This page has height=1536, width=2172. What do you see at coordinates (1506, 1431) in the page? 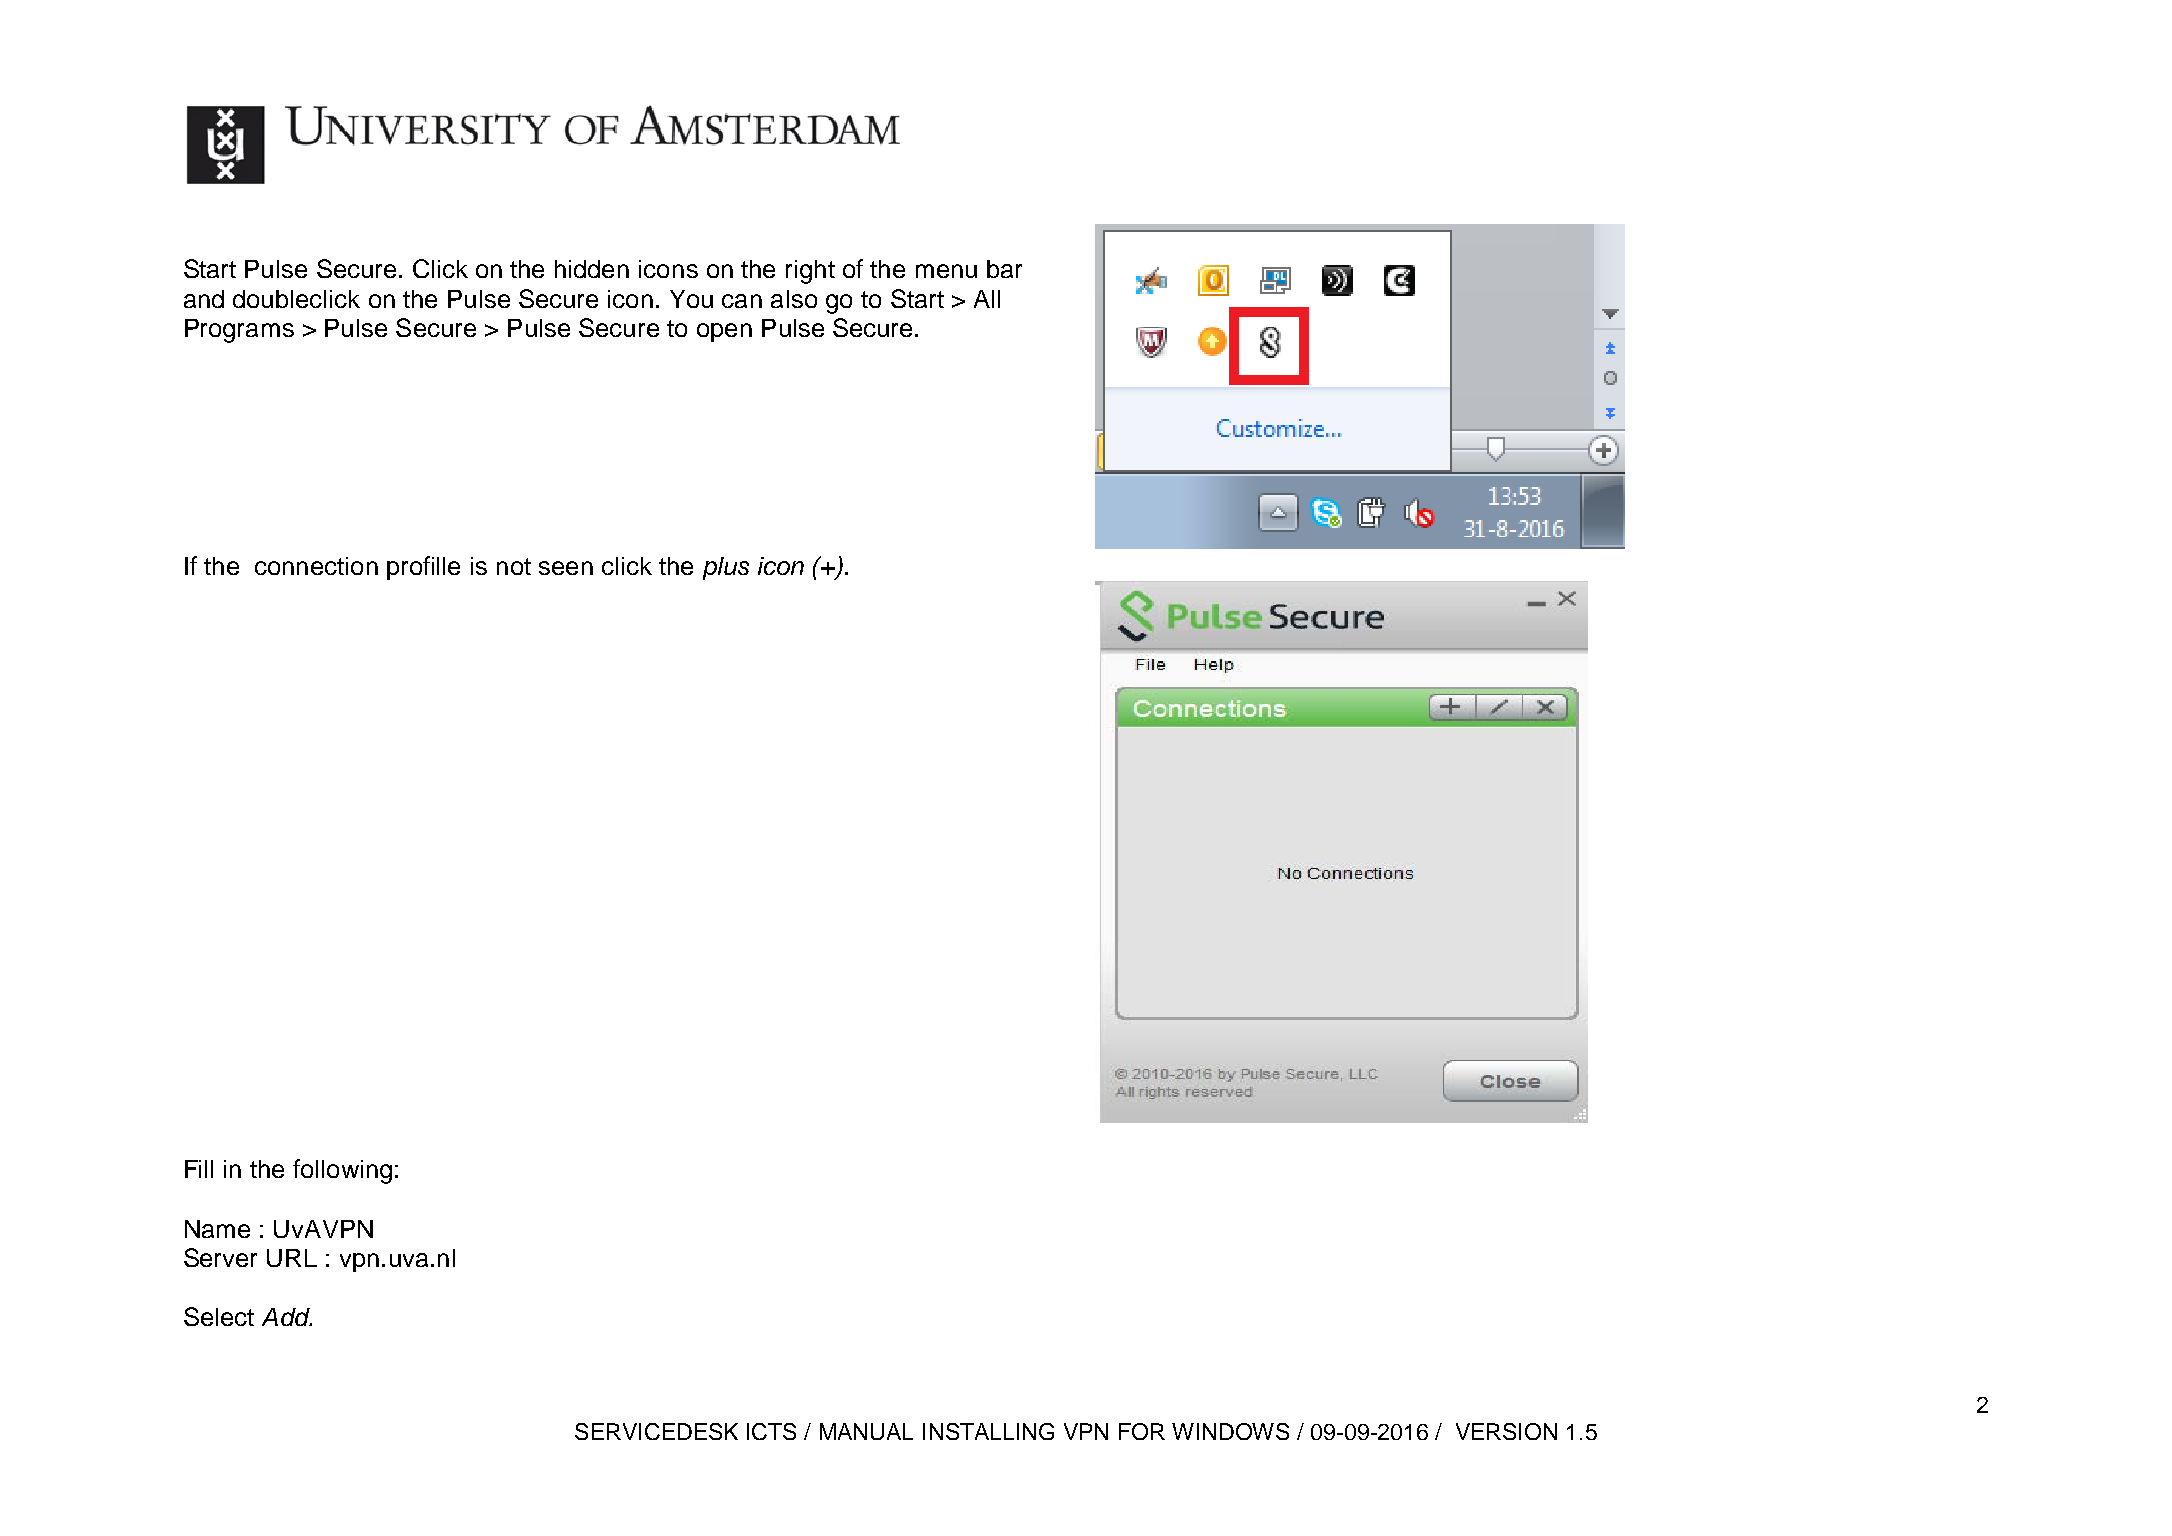
I see `VERSION` at bounding box center [1506, 1431].
